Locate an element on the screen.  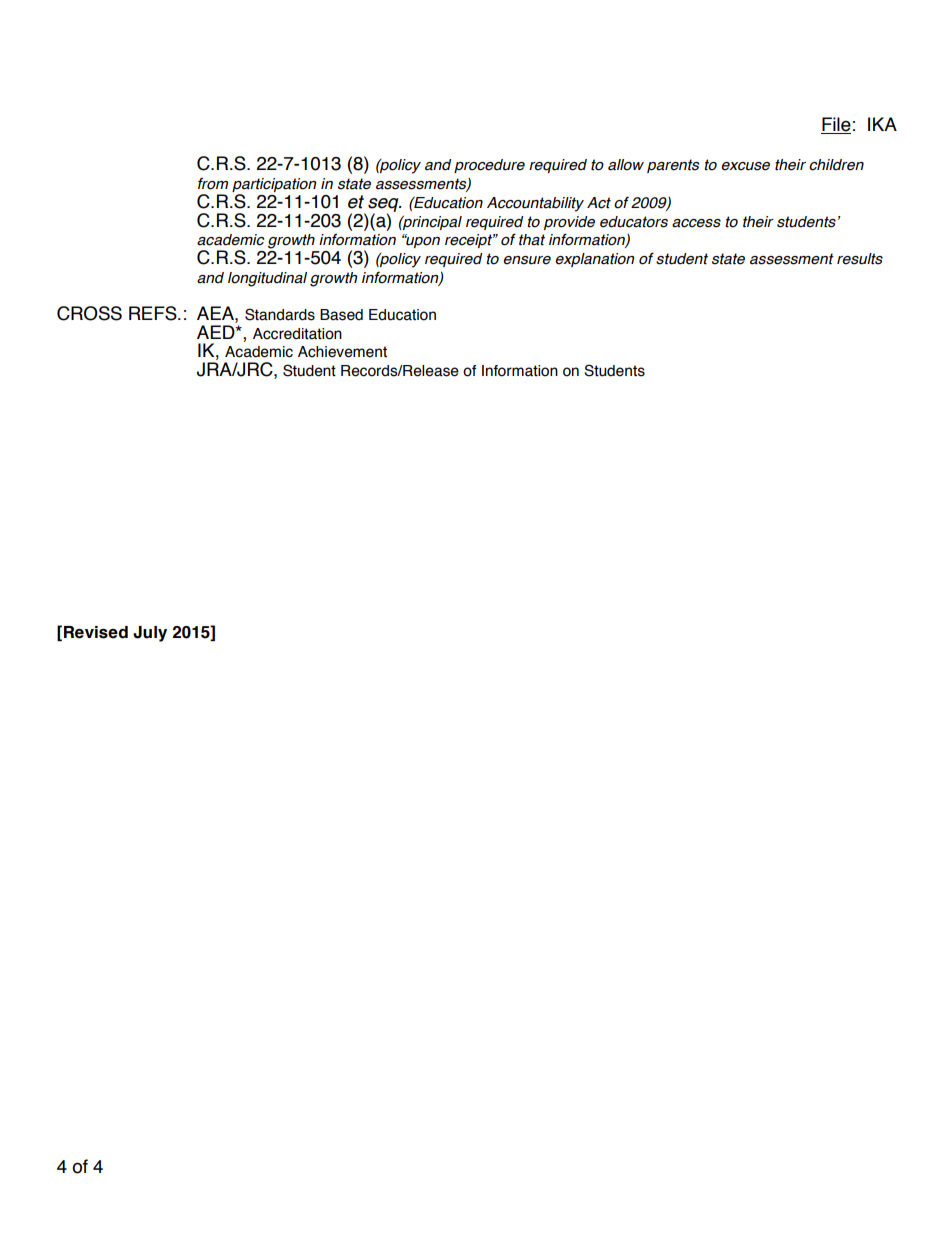
Revised is located at coordinates (96, 632).
